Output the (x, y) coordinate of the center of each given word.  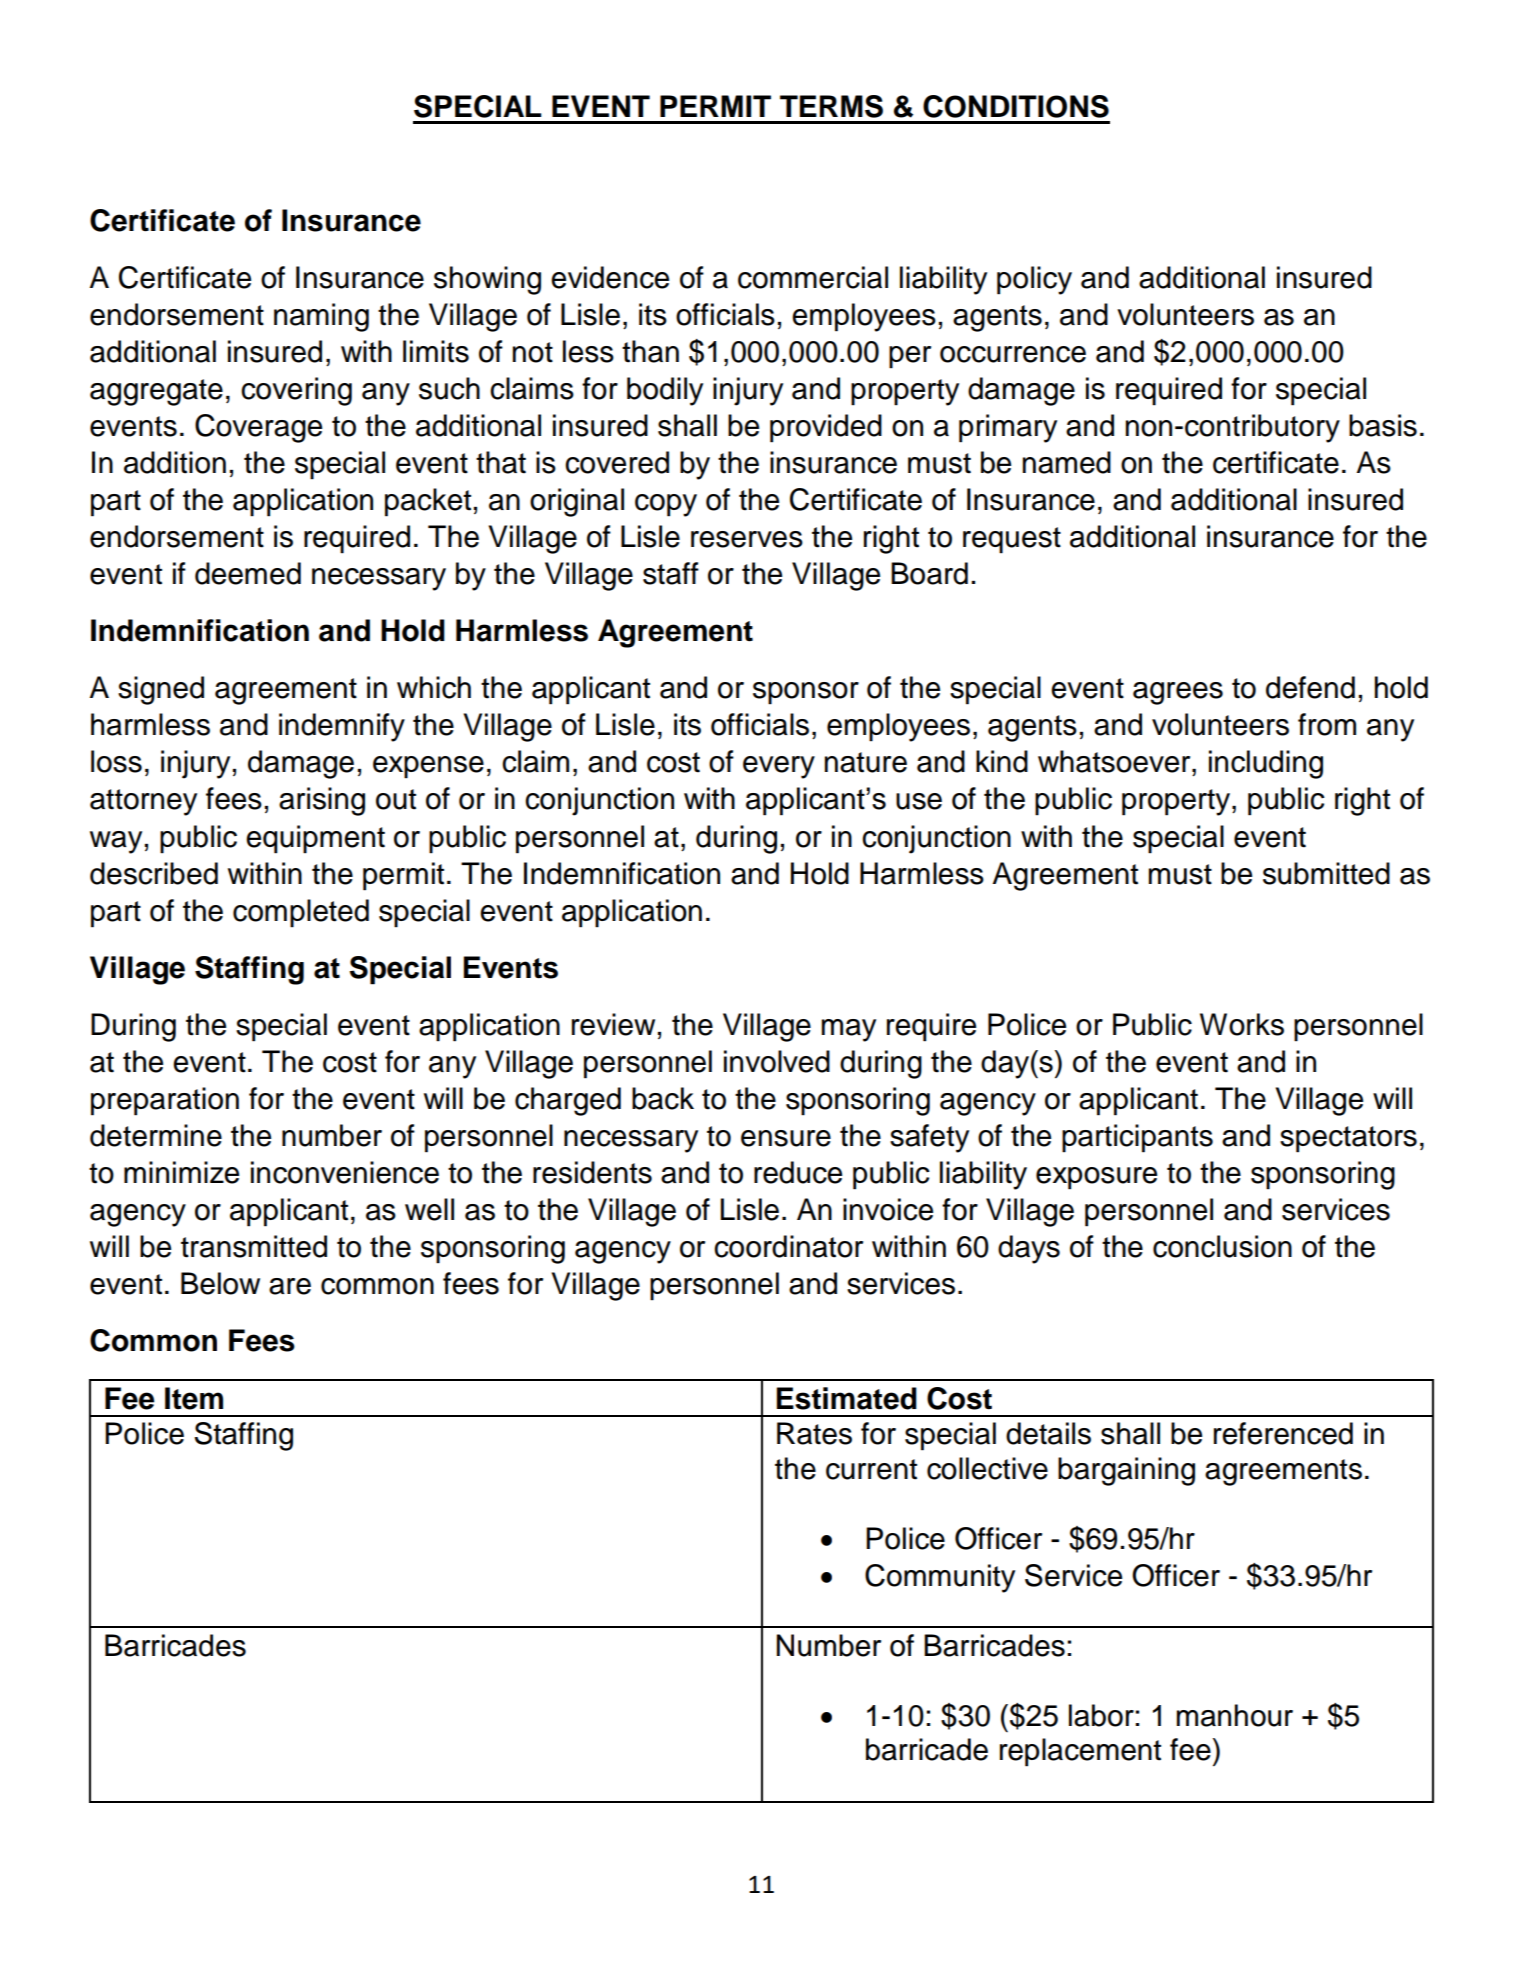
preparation (165, 1101)
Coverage (258, 428)
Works (1242, 1024)
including (1266, 764)
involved (777, 1061)
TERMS (831, 106)
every (779, 767)
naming (321, 317)
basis (1383, 425)
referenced (1283, 1433)
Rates (814, 1433)
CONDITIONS (1016, 106)
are (290, 1286)
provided (826, 428)
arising (322, 801)
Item (194, 1398)
